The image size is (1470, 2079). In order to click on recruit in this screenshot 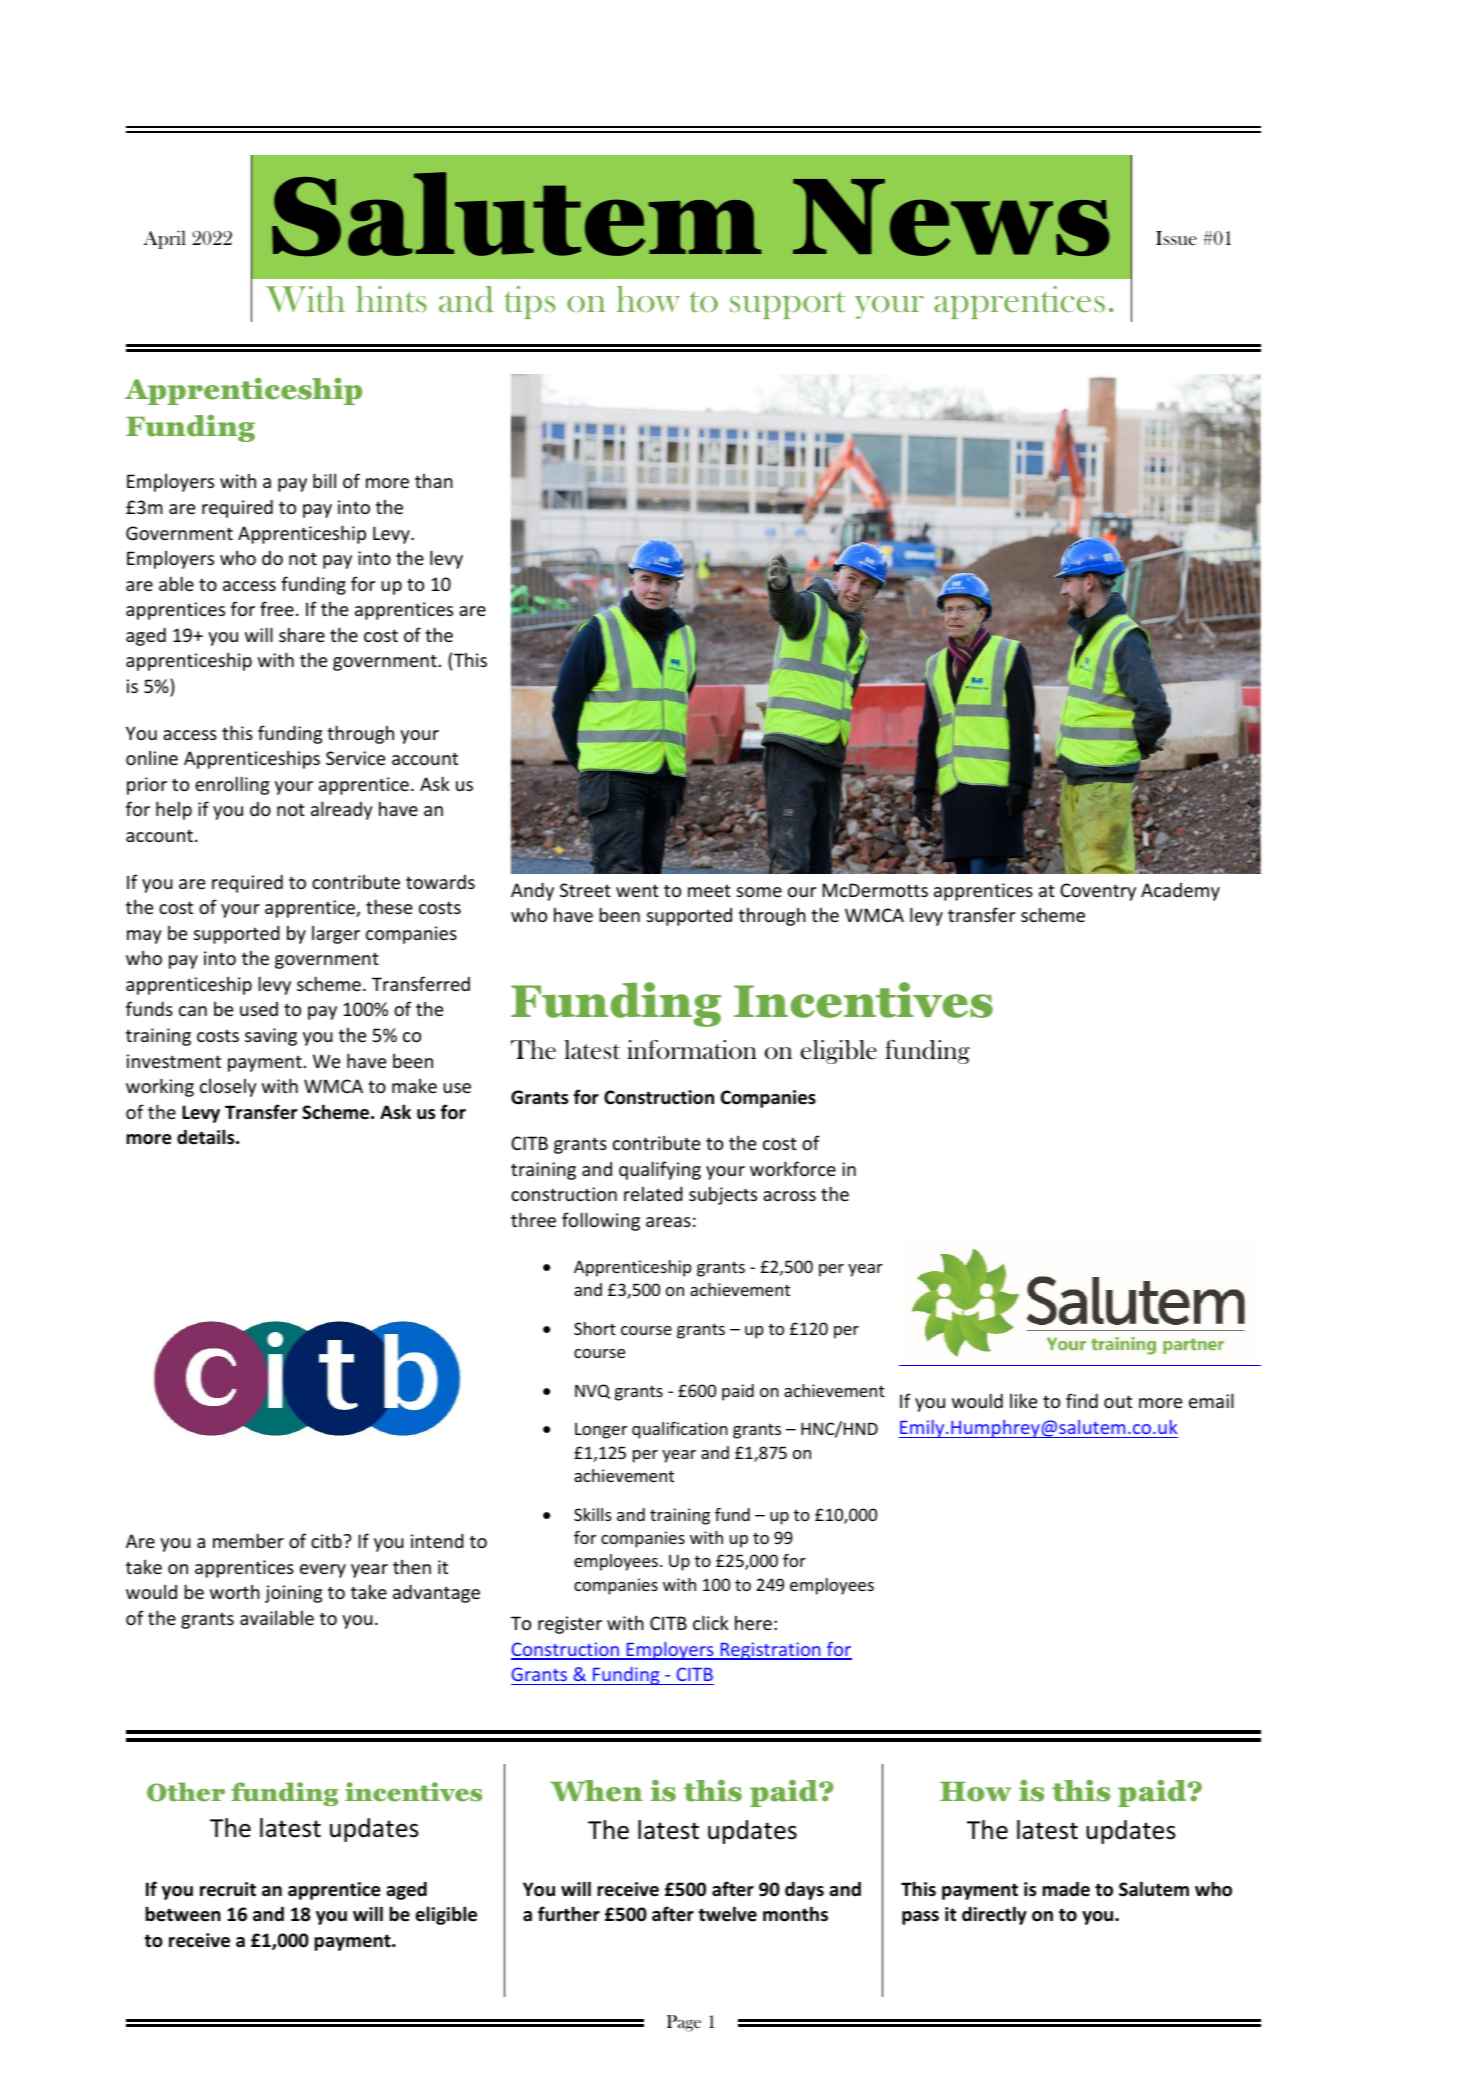, I will do `click(228, 1889)`.
